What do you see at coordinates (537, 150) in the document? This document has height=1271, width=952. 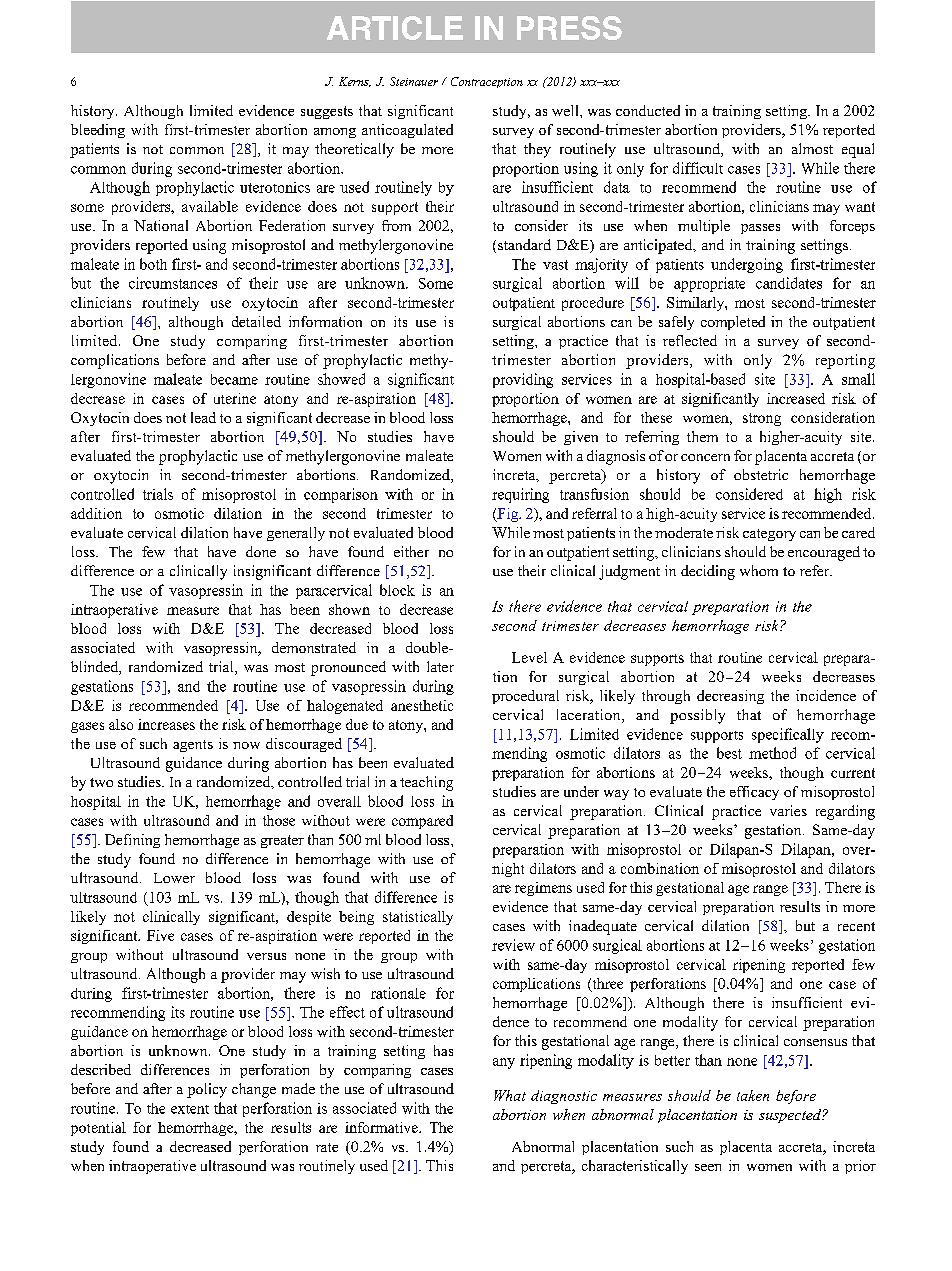 I see `they` at bounding box center [537, 150].
